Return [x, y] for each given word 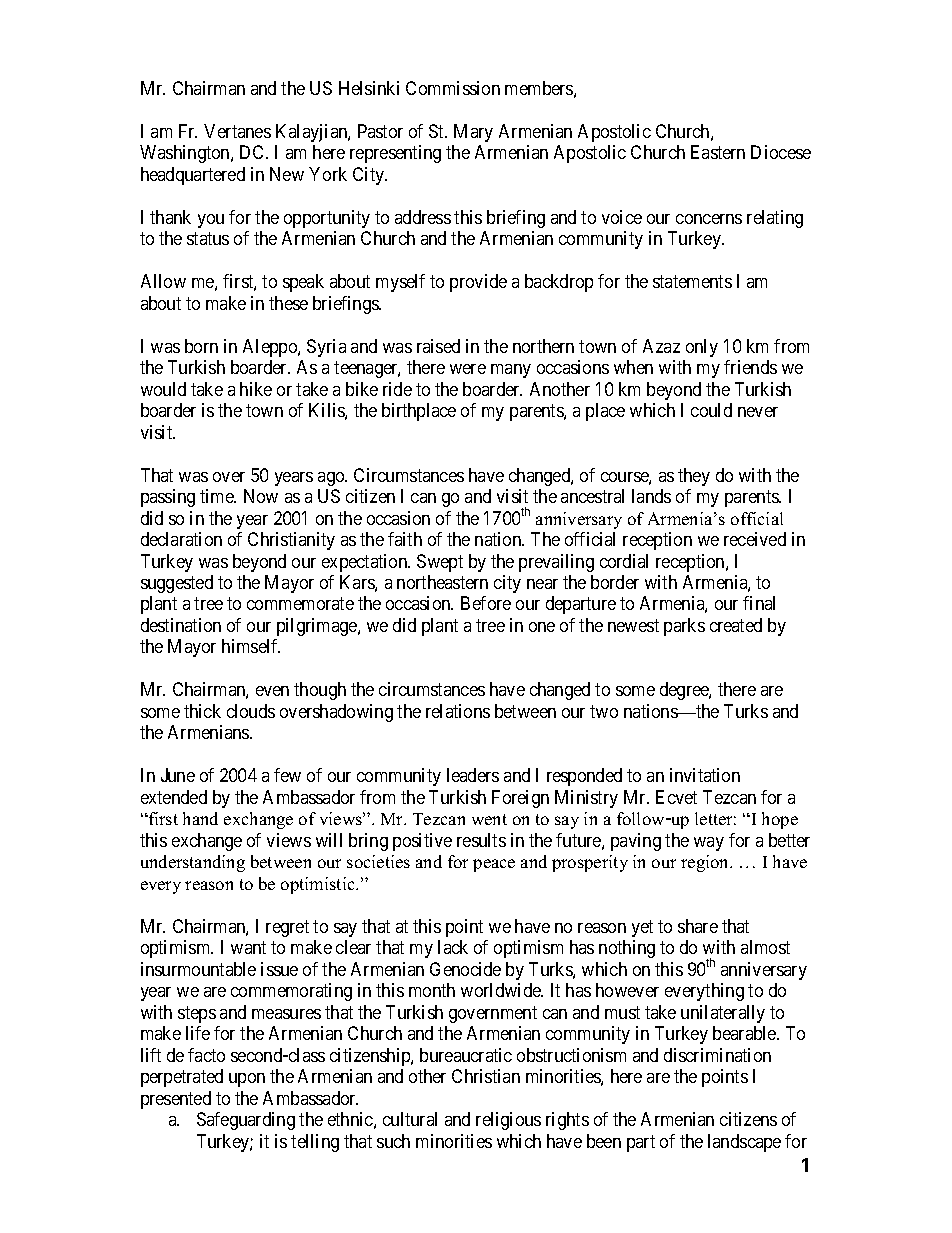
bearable [745, 1033]
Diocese [781, 152]
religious [508, 1121]
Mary [473, 133]
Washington [186, 154]
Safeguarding [246, 1121]
